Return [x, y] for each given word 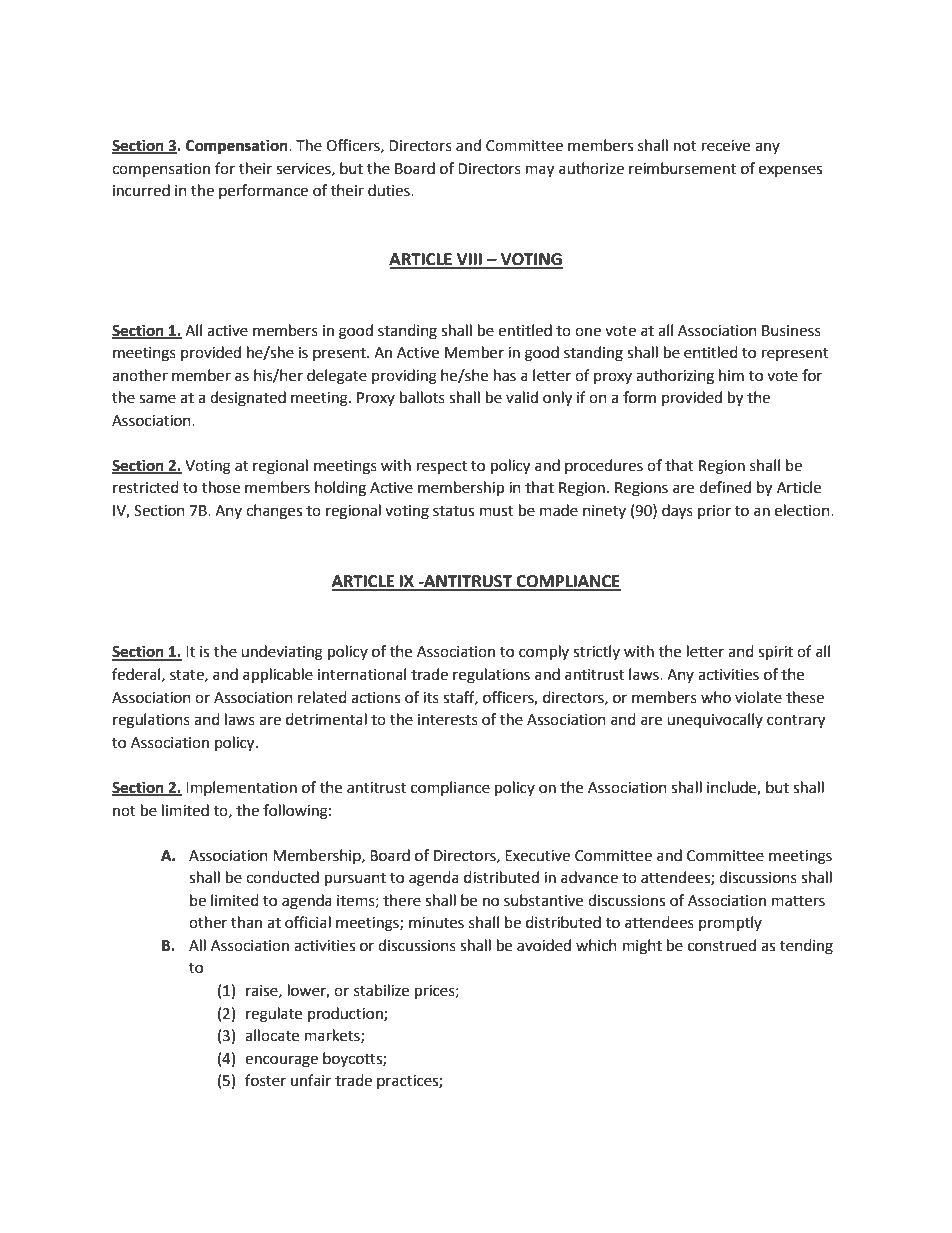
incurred [141, 190]
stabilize [381, 990]
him [731, 375]
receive [726, 146]
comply [544, 653]
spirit [775, 653]
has [505, 375]
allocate [272, 1035]
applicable [278, 676]
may [540, 171]
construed [722, 945]
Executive [537, 856]
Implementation [241, 788]
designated [248, 399]
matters [798, 901]
